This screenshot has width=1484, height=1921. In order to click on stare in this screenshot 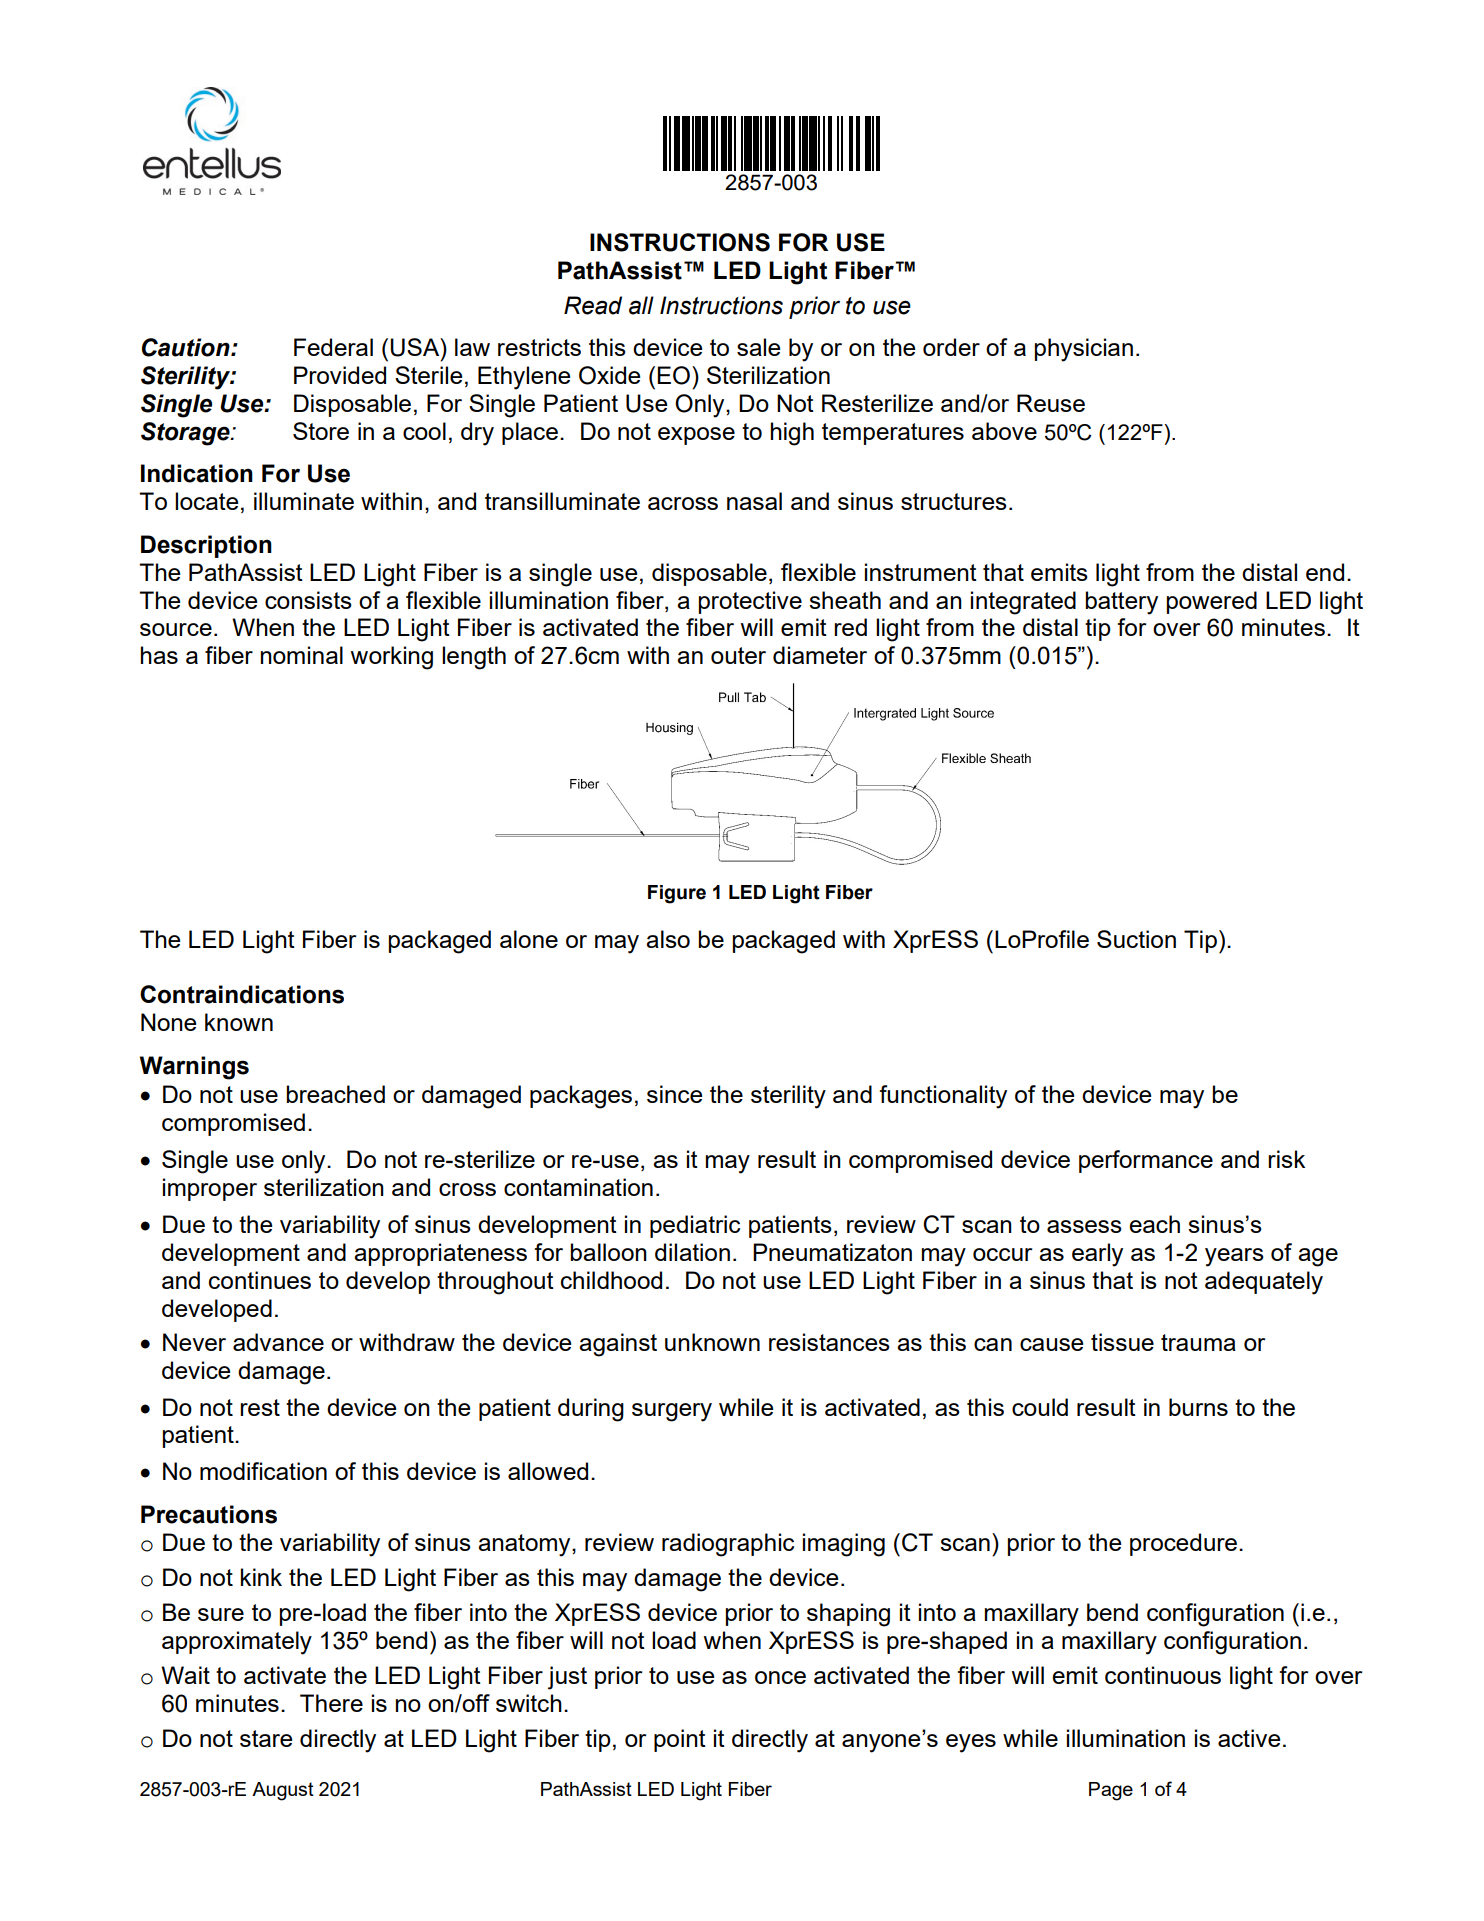, I will do `click(266, 1738)`.
